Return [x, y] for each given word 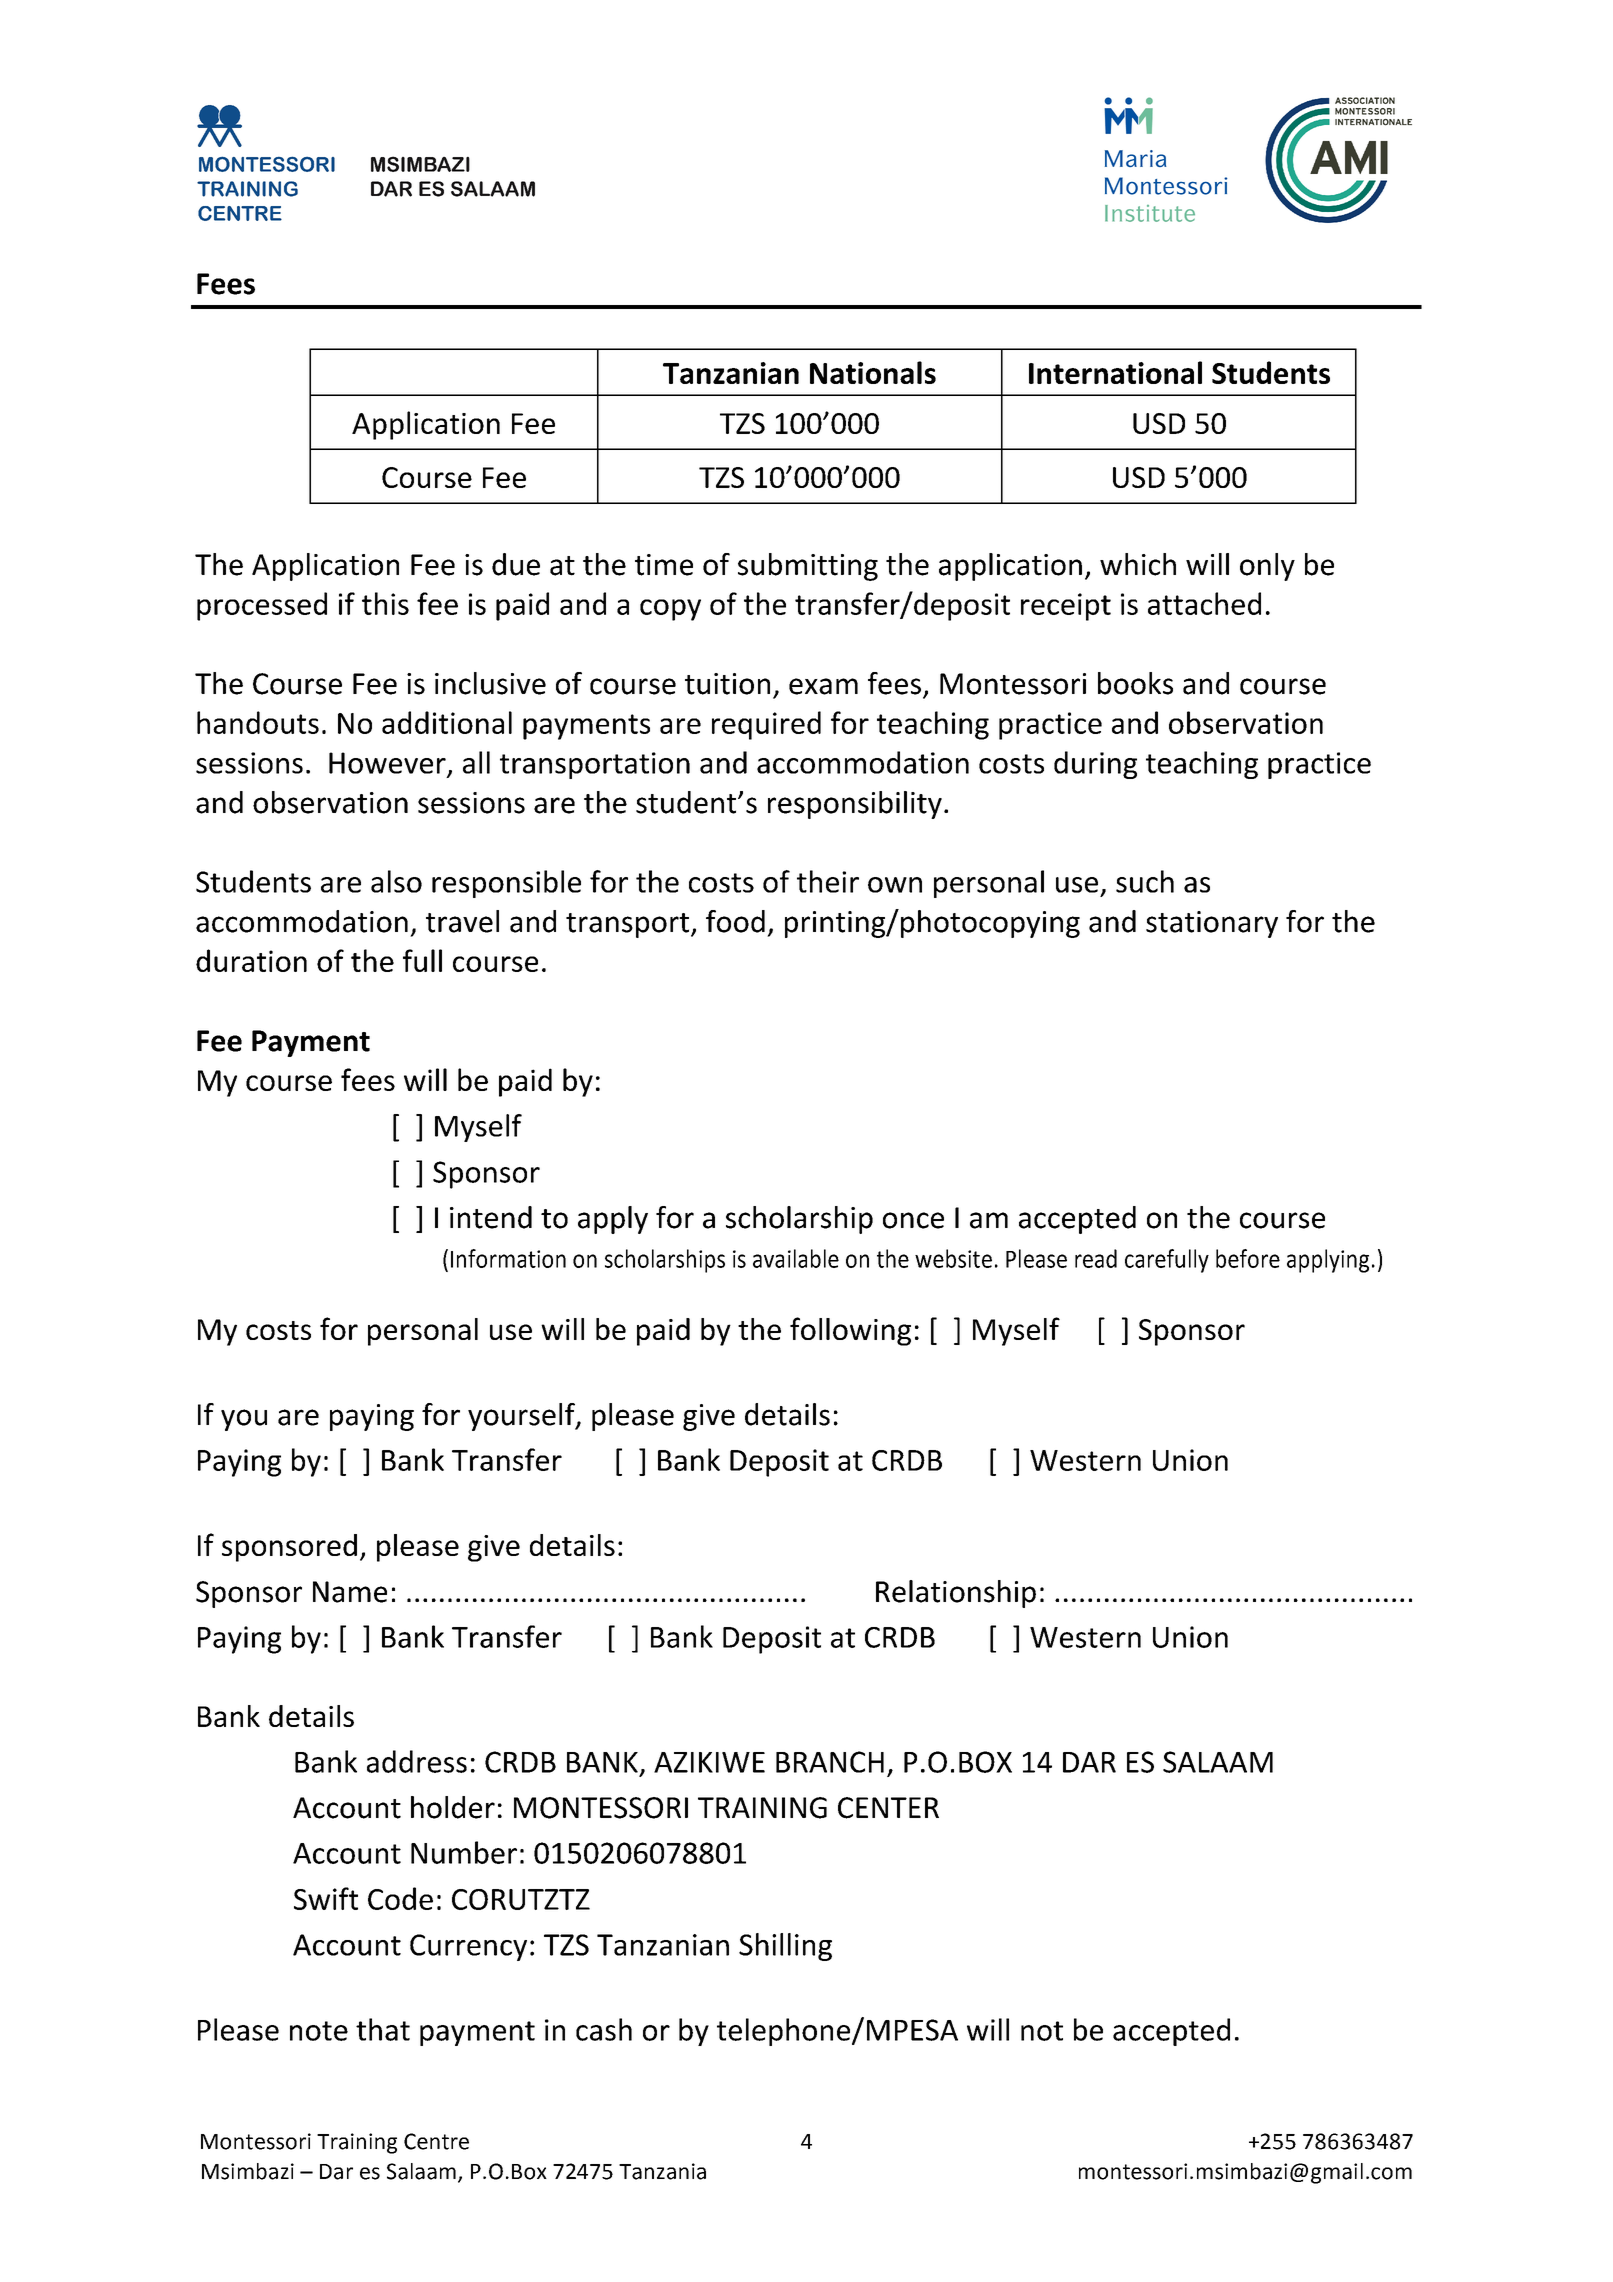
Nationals [873, 372]
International [1115, 372]
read [1096, 1258]
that [383, 2029]
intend [491, 1217]
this [385, 603]
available [796, 1258]
